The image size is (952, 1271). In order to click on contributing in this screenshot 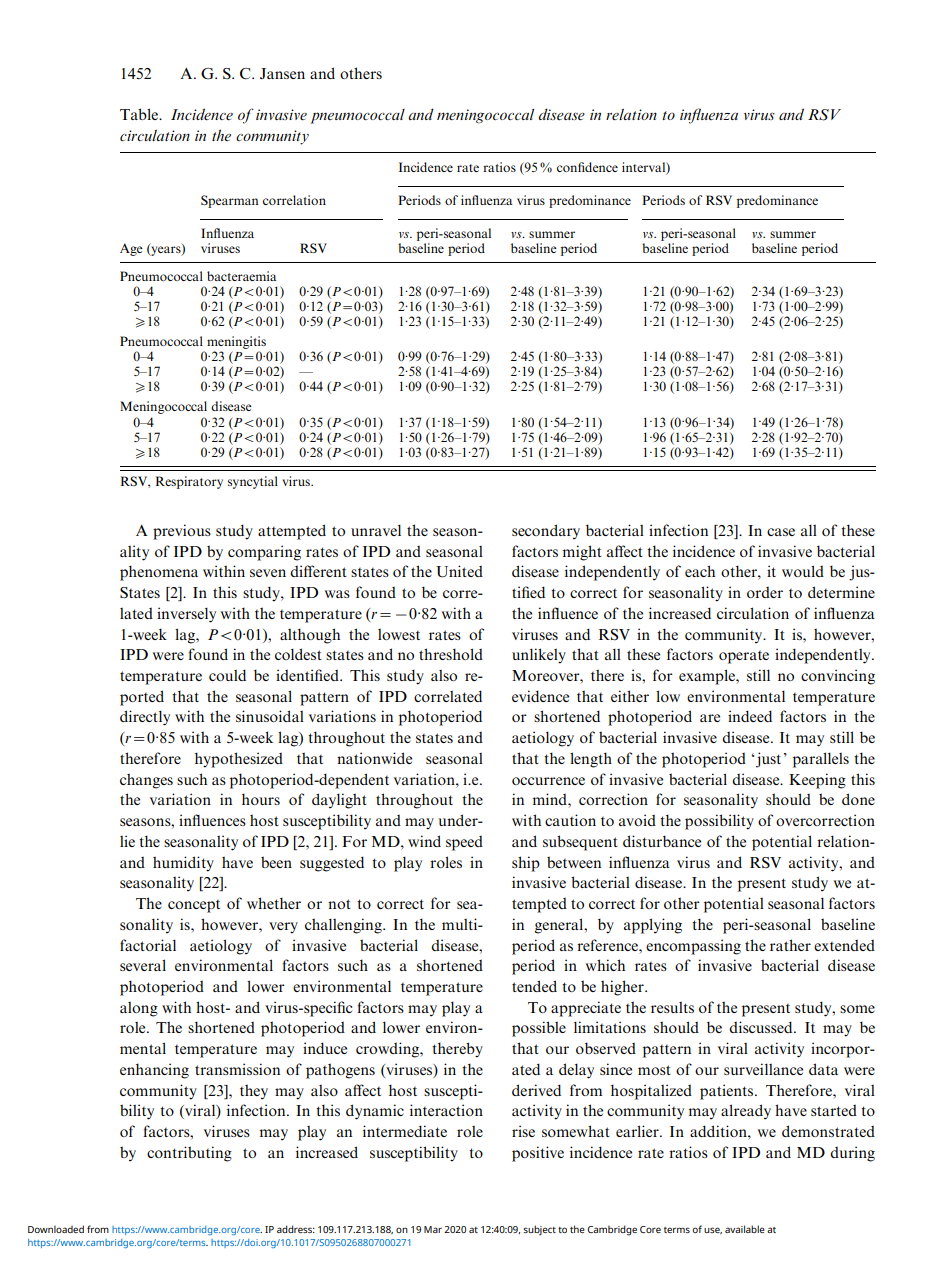, I will do `click(189, 1154)`.
